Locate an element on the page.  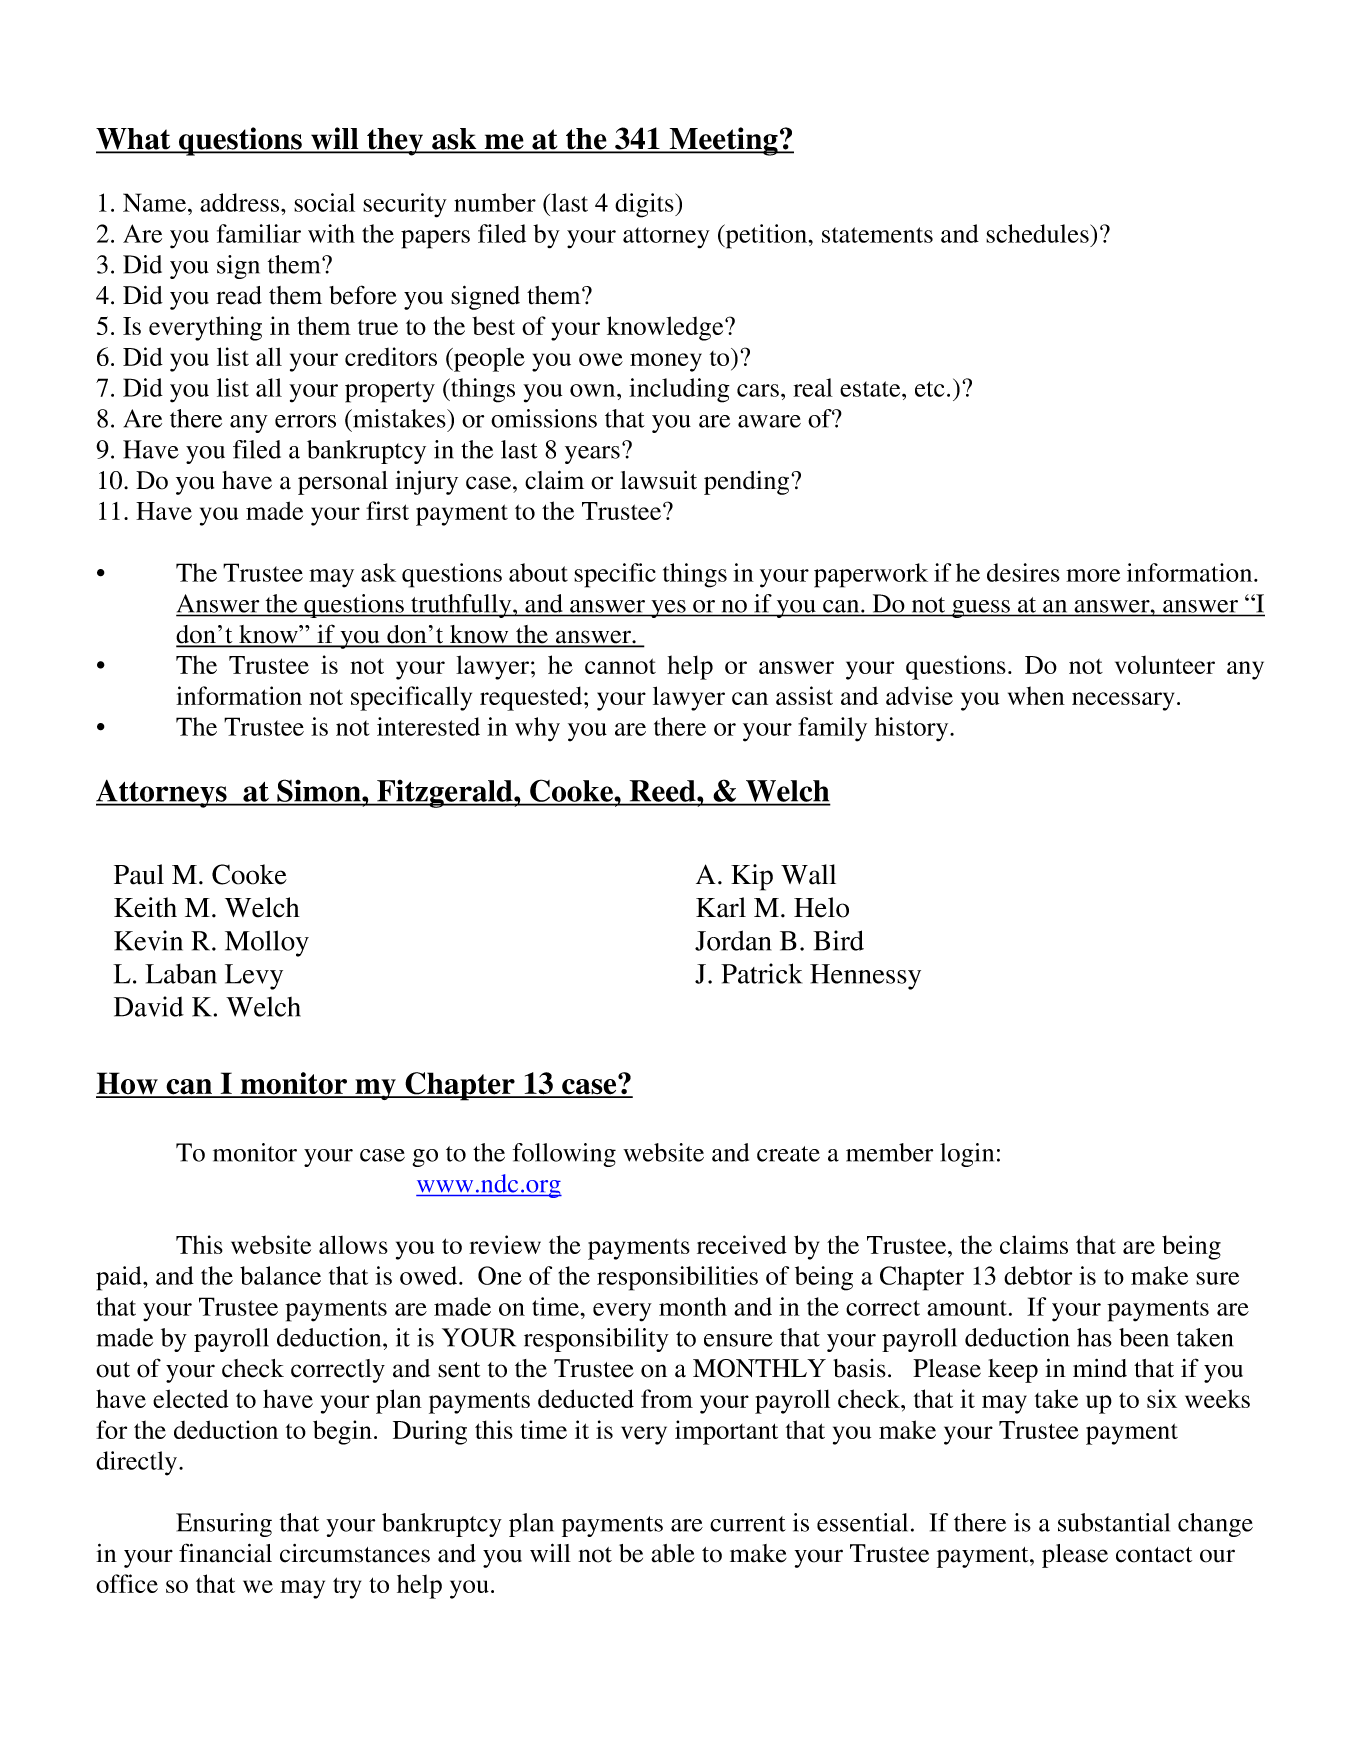
more is located at coordinates (1093, 575).
